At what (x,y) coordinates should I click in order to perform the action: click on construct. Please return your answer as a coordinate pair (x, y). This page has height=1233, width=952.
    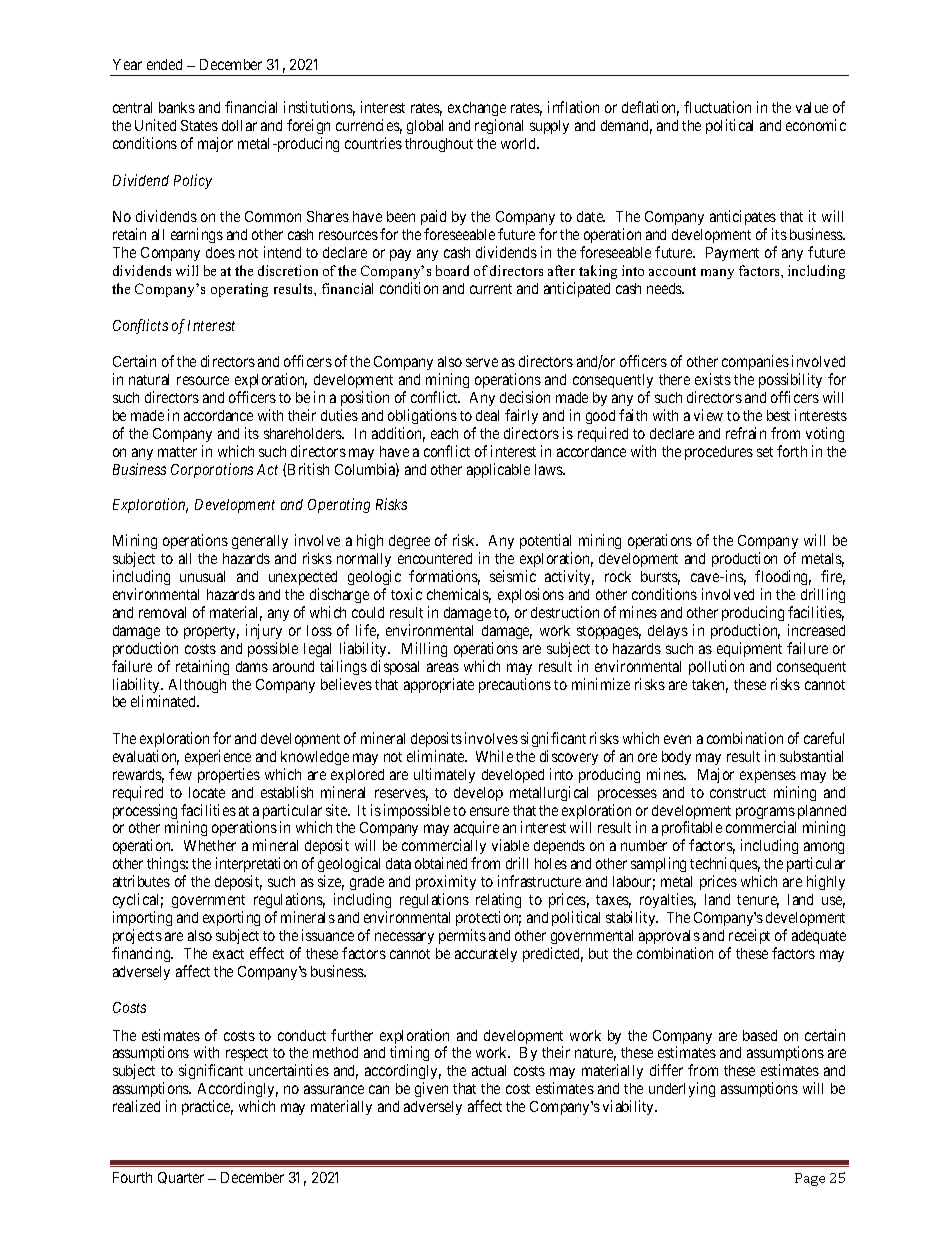
    Looking at the image, I should click on (738, 793).
